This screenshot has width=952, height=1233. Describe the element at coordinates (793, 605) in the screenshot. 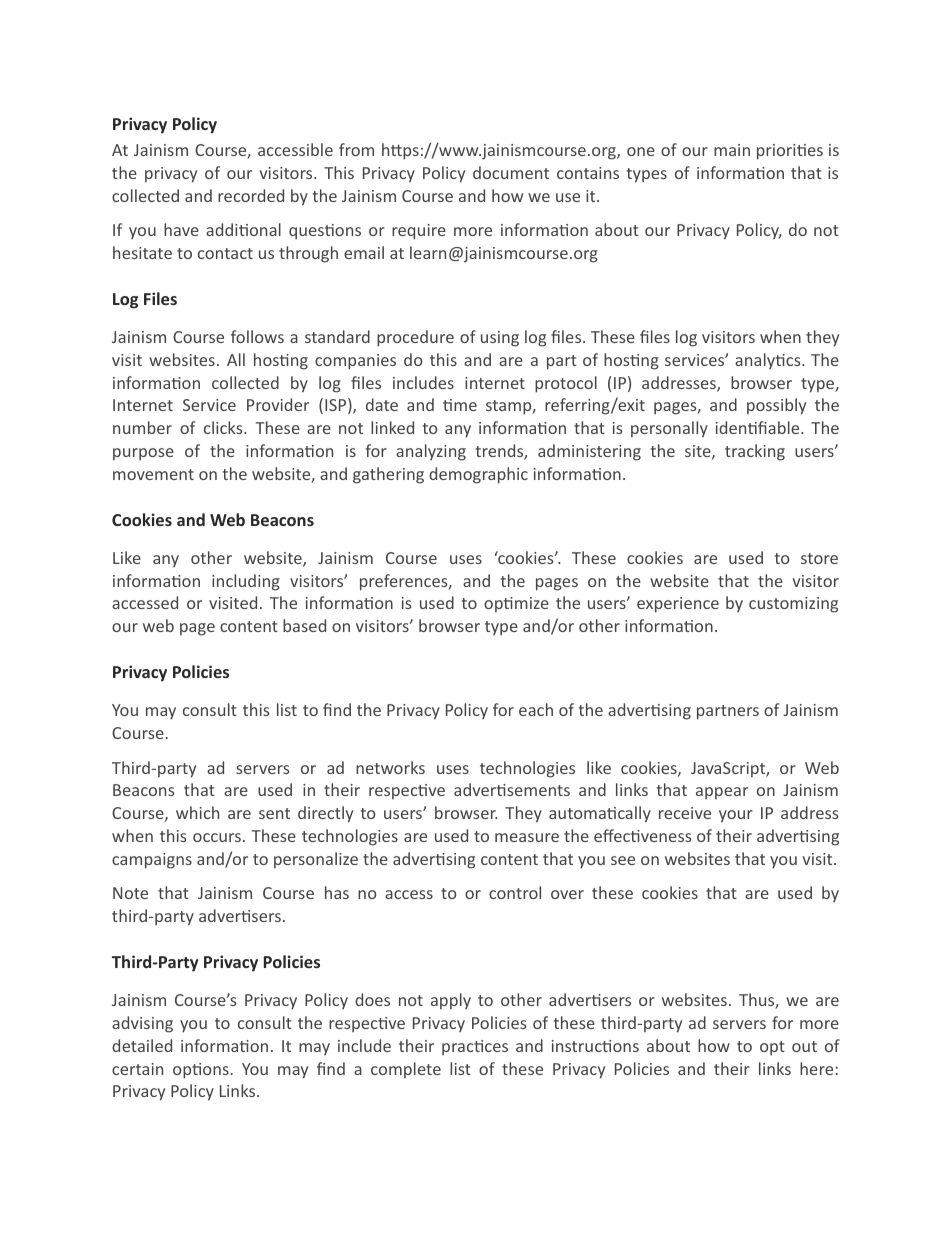

I see `customizing` at that location.
